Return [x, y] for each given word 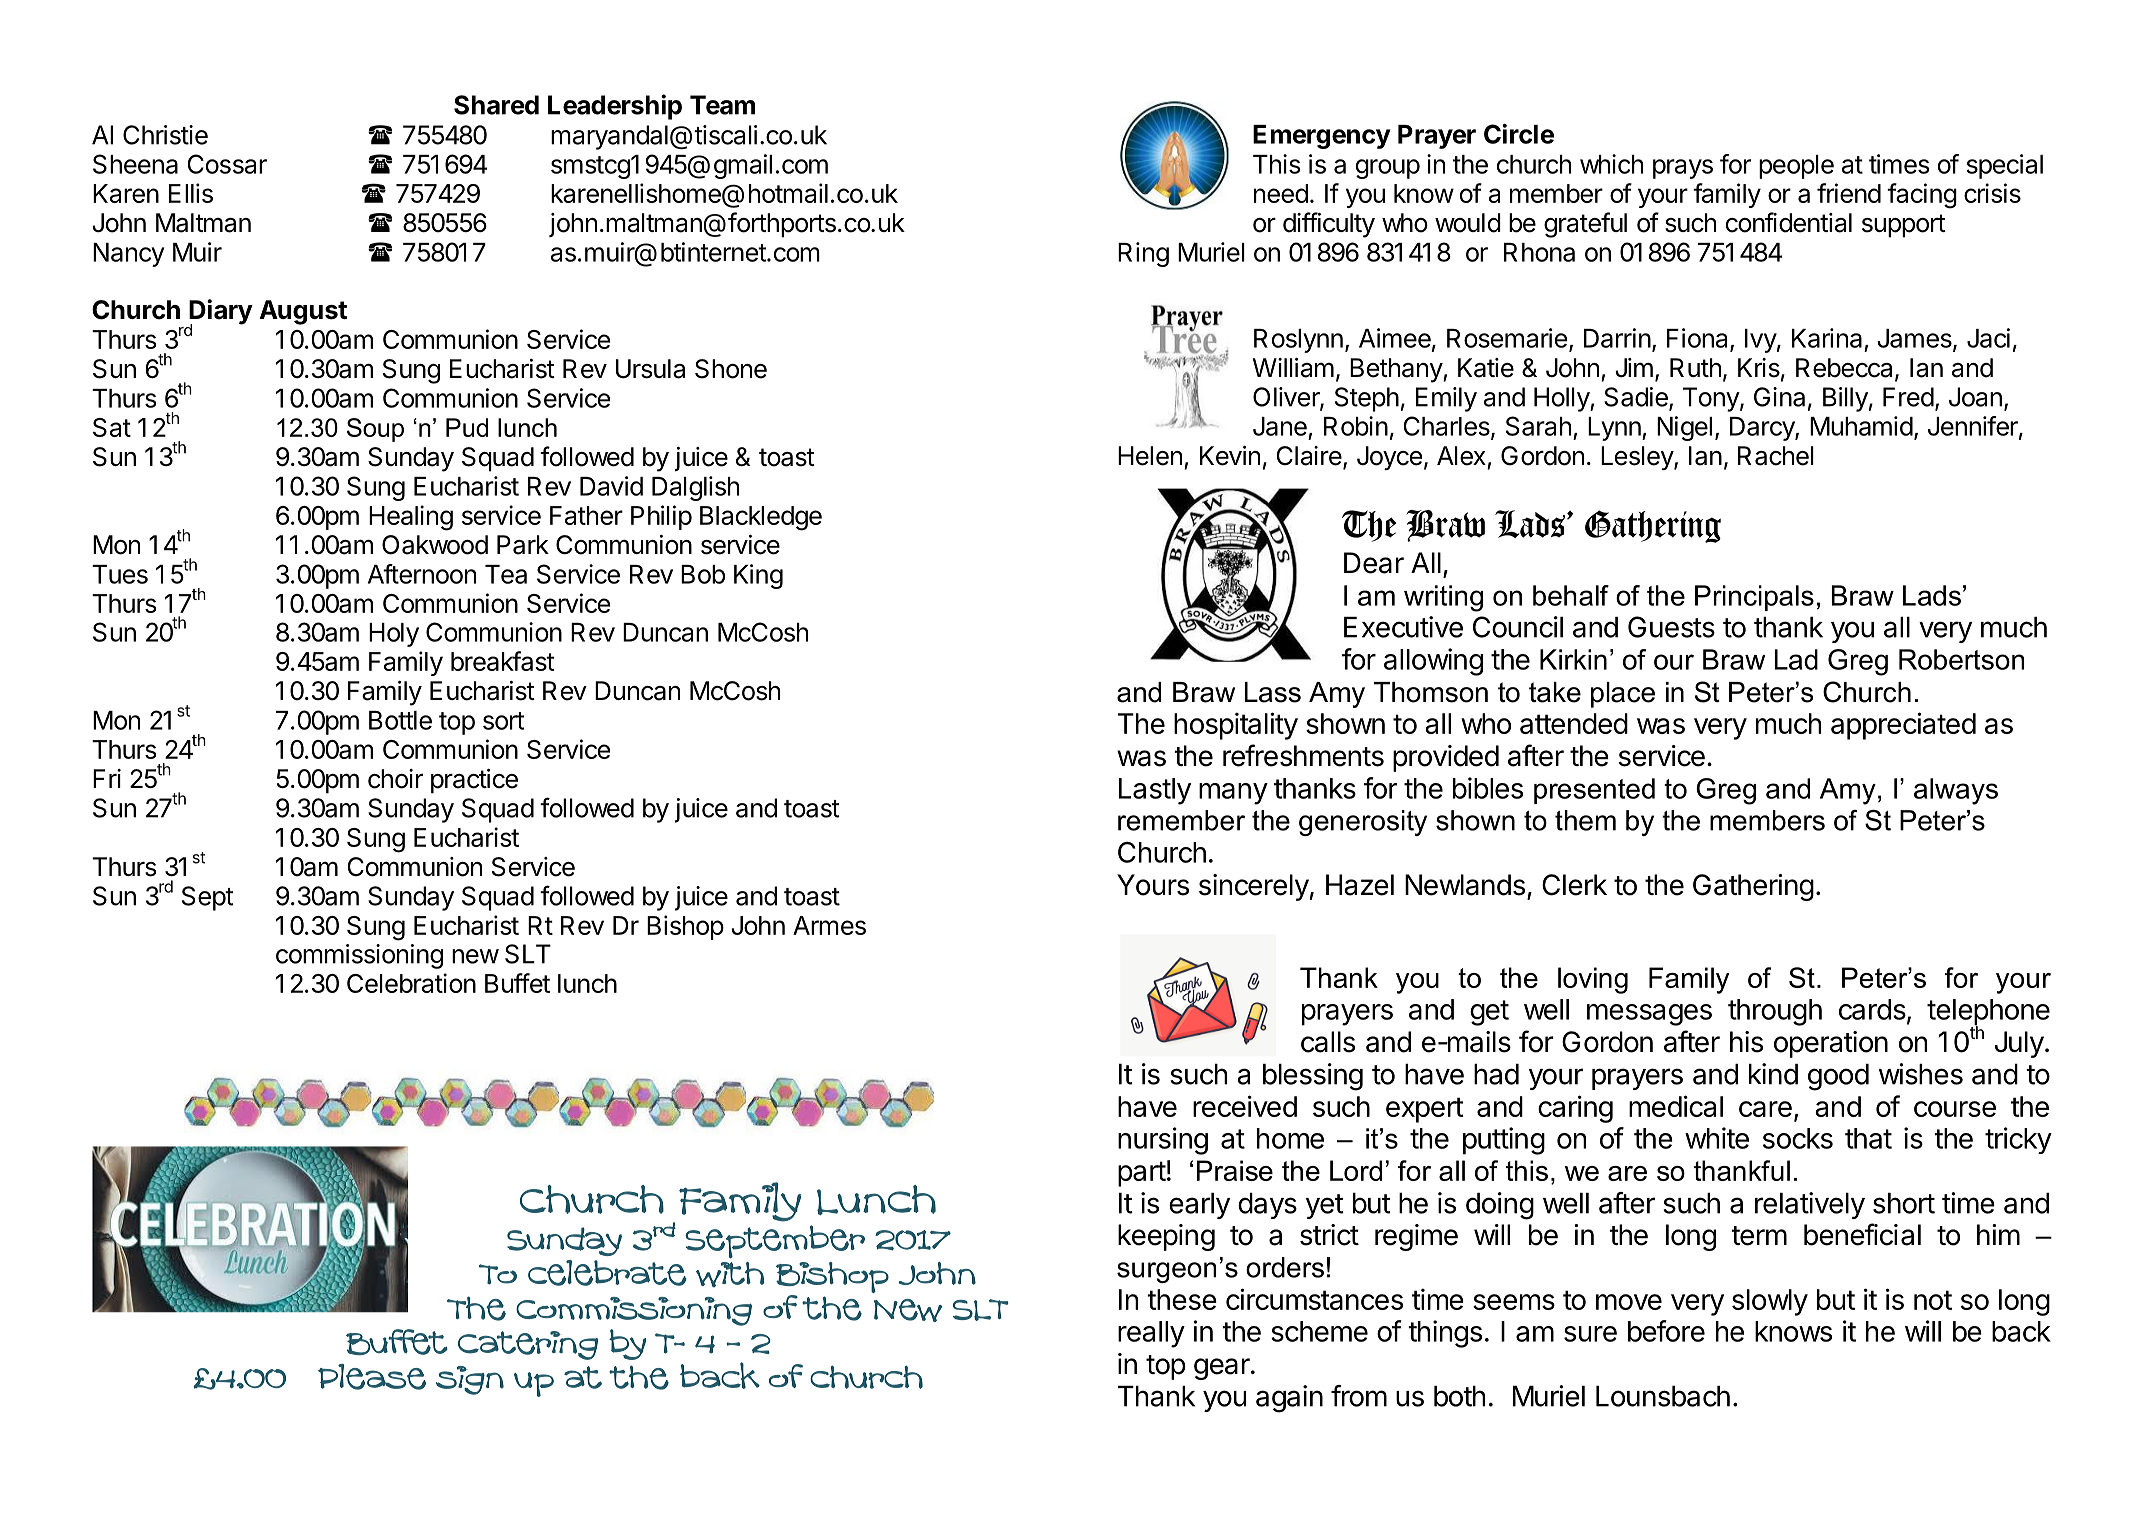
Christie [165, 135]
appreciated [1903, 726]
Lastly [1155, 791]
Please [372, 1377]
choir [395, 779]
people [1796, 167]
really [1151, 1334]
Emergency [1322, 137]
